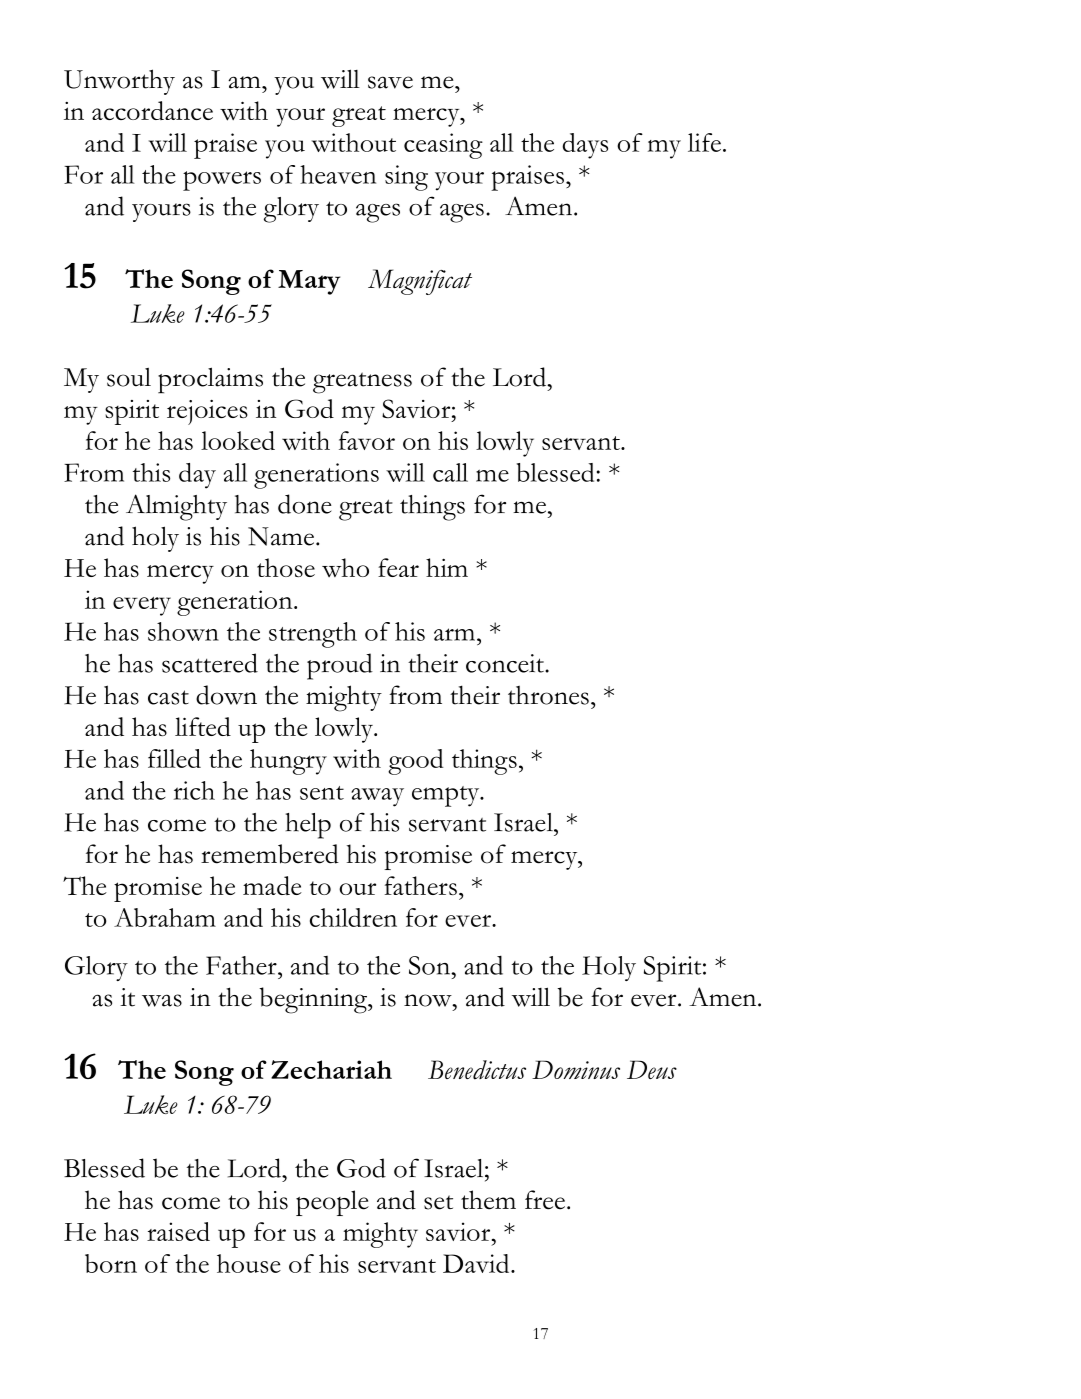 This screenshot has width=1081, height=1399. What do you see at coordinates (152, 110) in the screenshot?
I see `accordance` at bounding box center [152, 110].
